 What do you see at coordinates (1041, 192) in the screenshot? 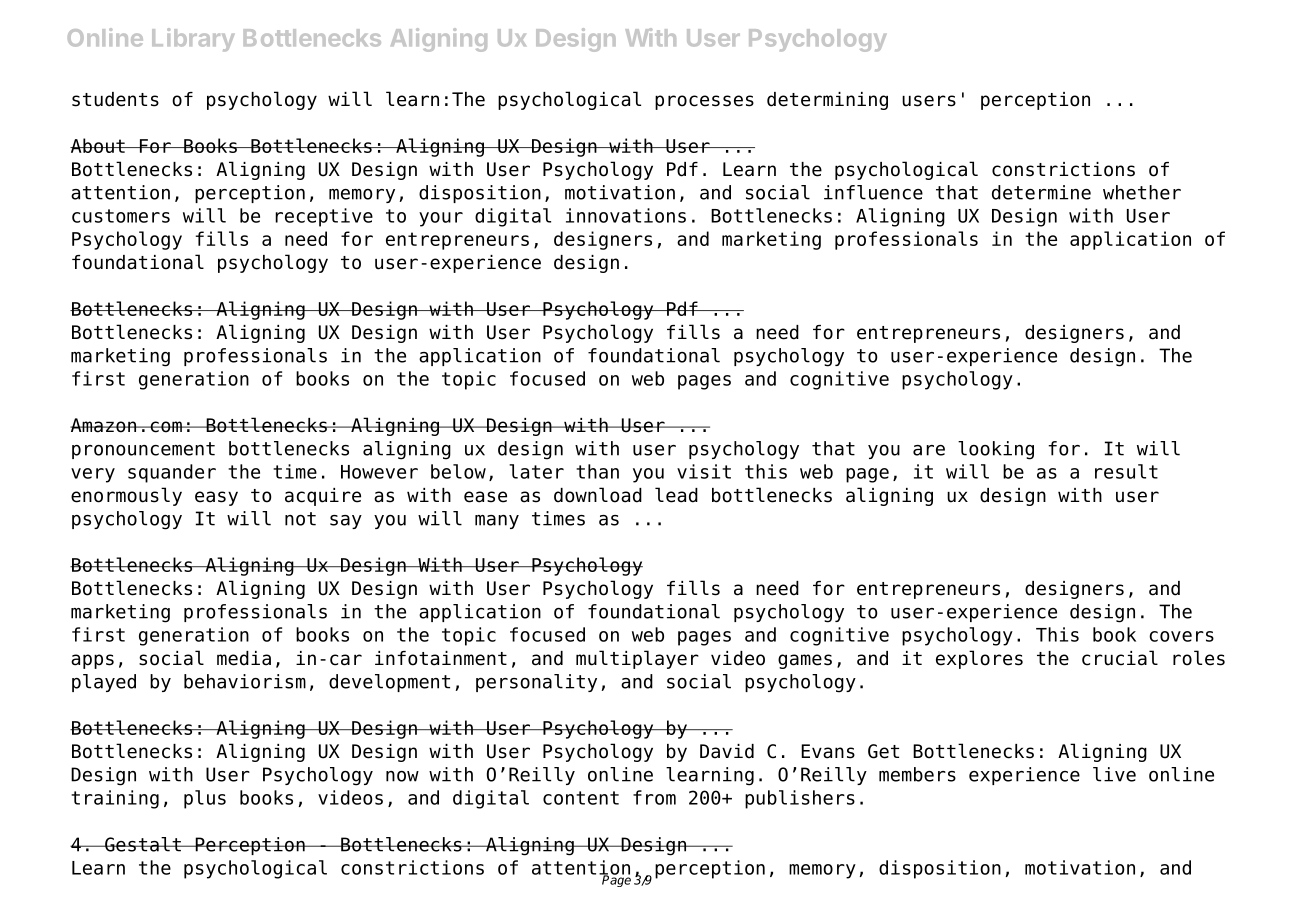
I see `determine` at bounding box center [1041, 192].
